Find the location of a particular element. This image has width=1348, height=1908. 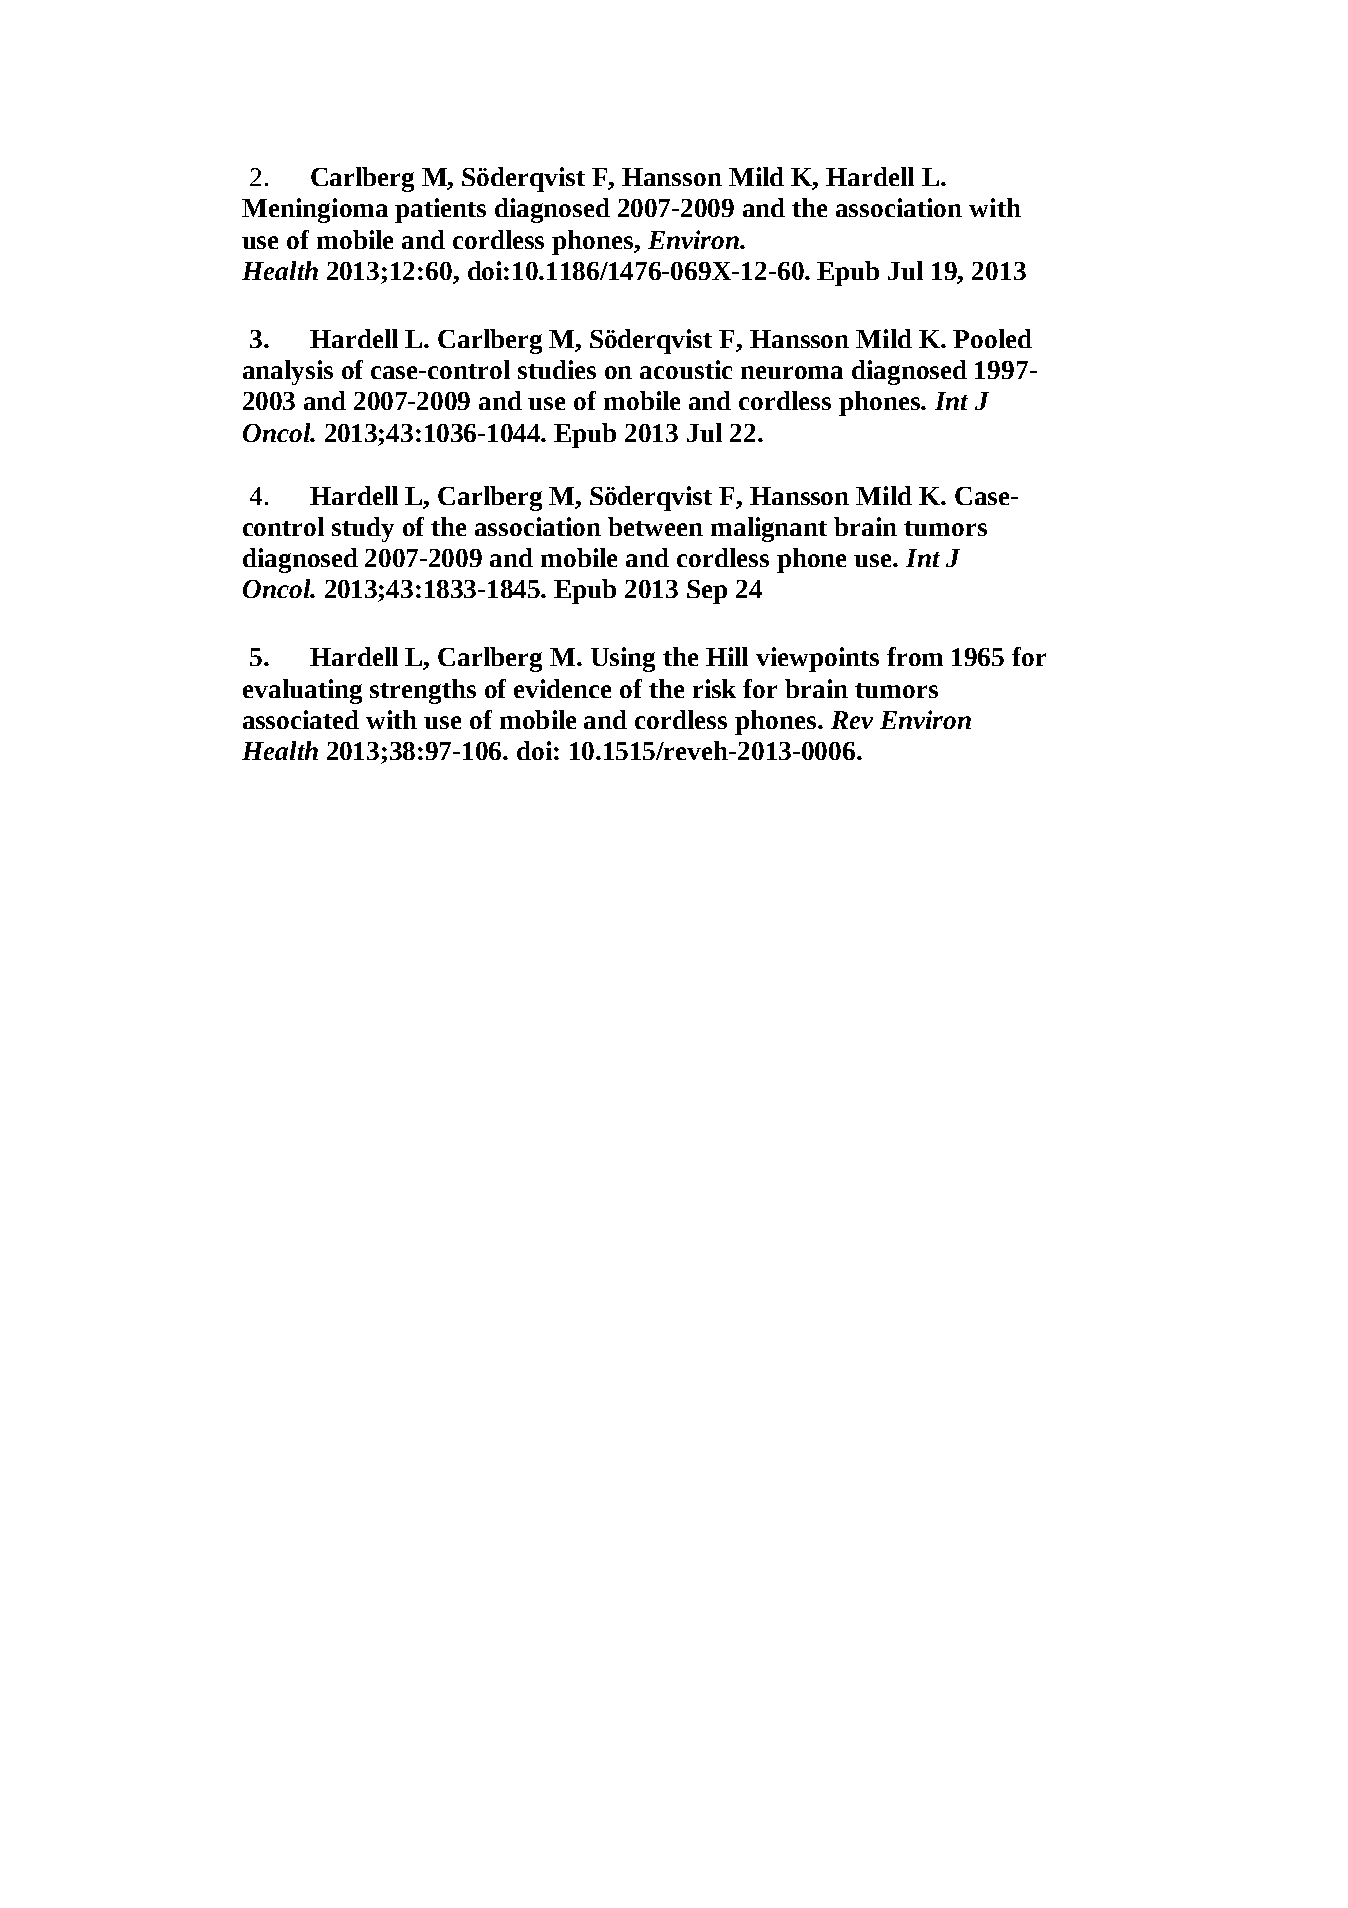

malignant is located at coordinates (769, 529).
